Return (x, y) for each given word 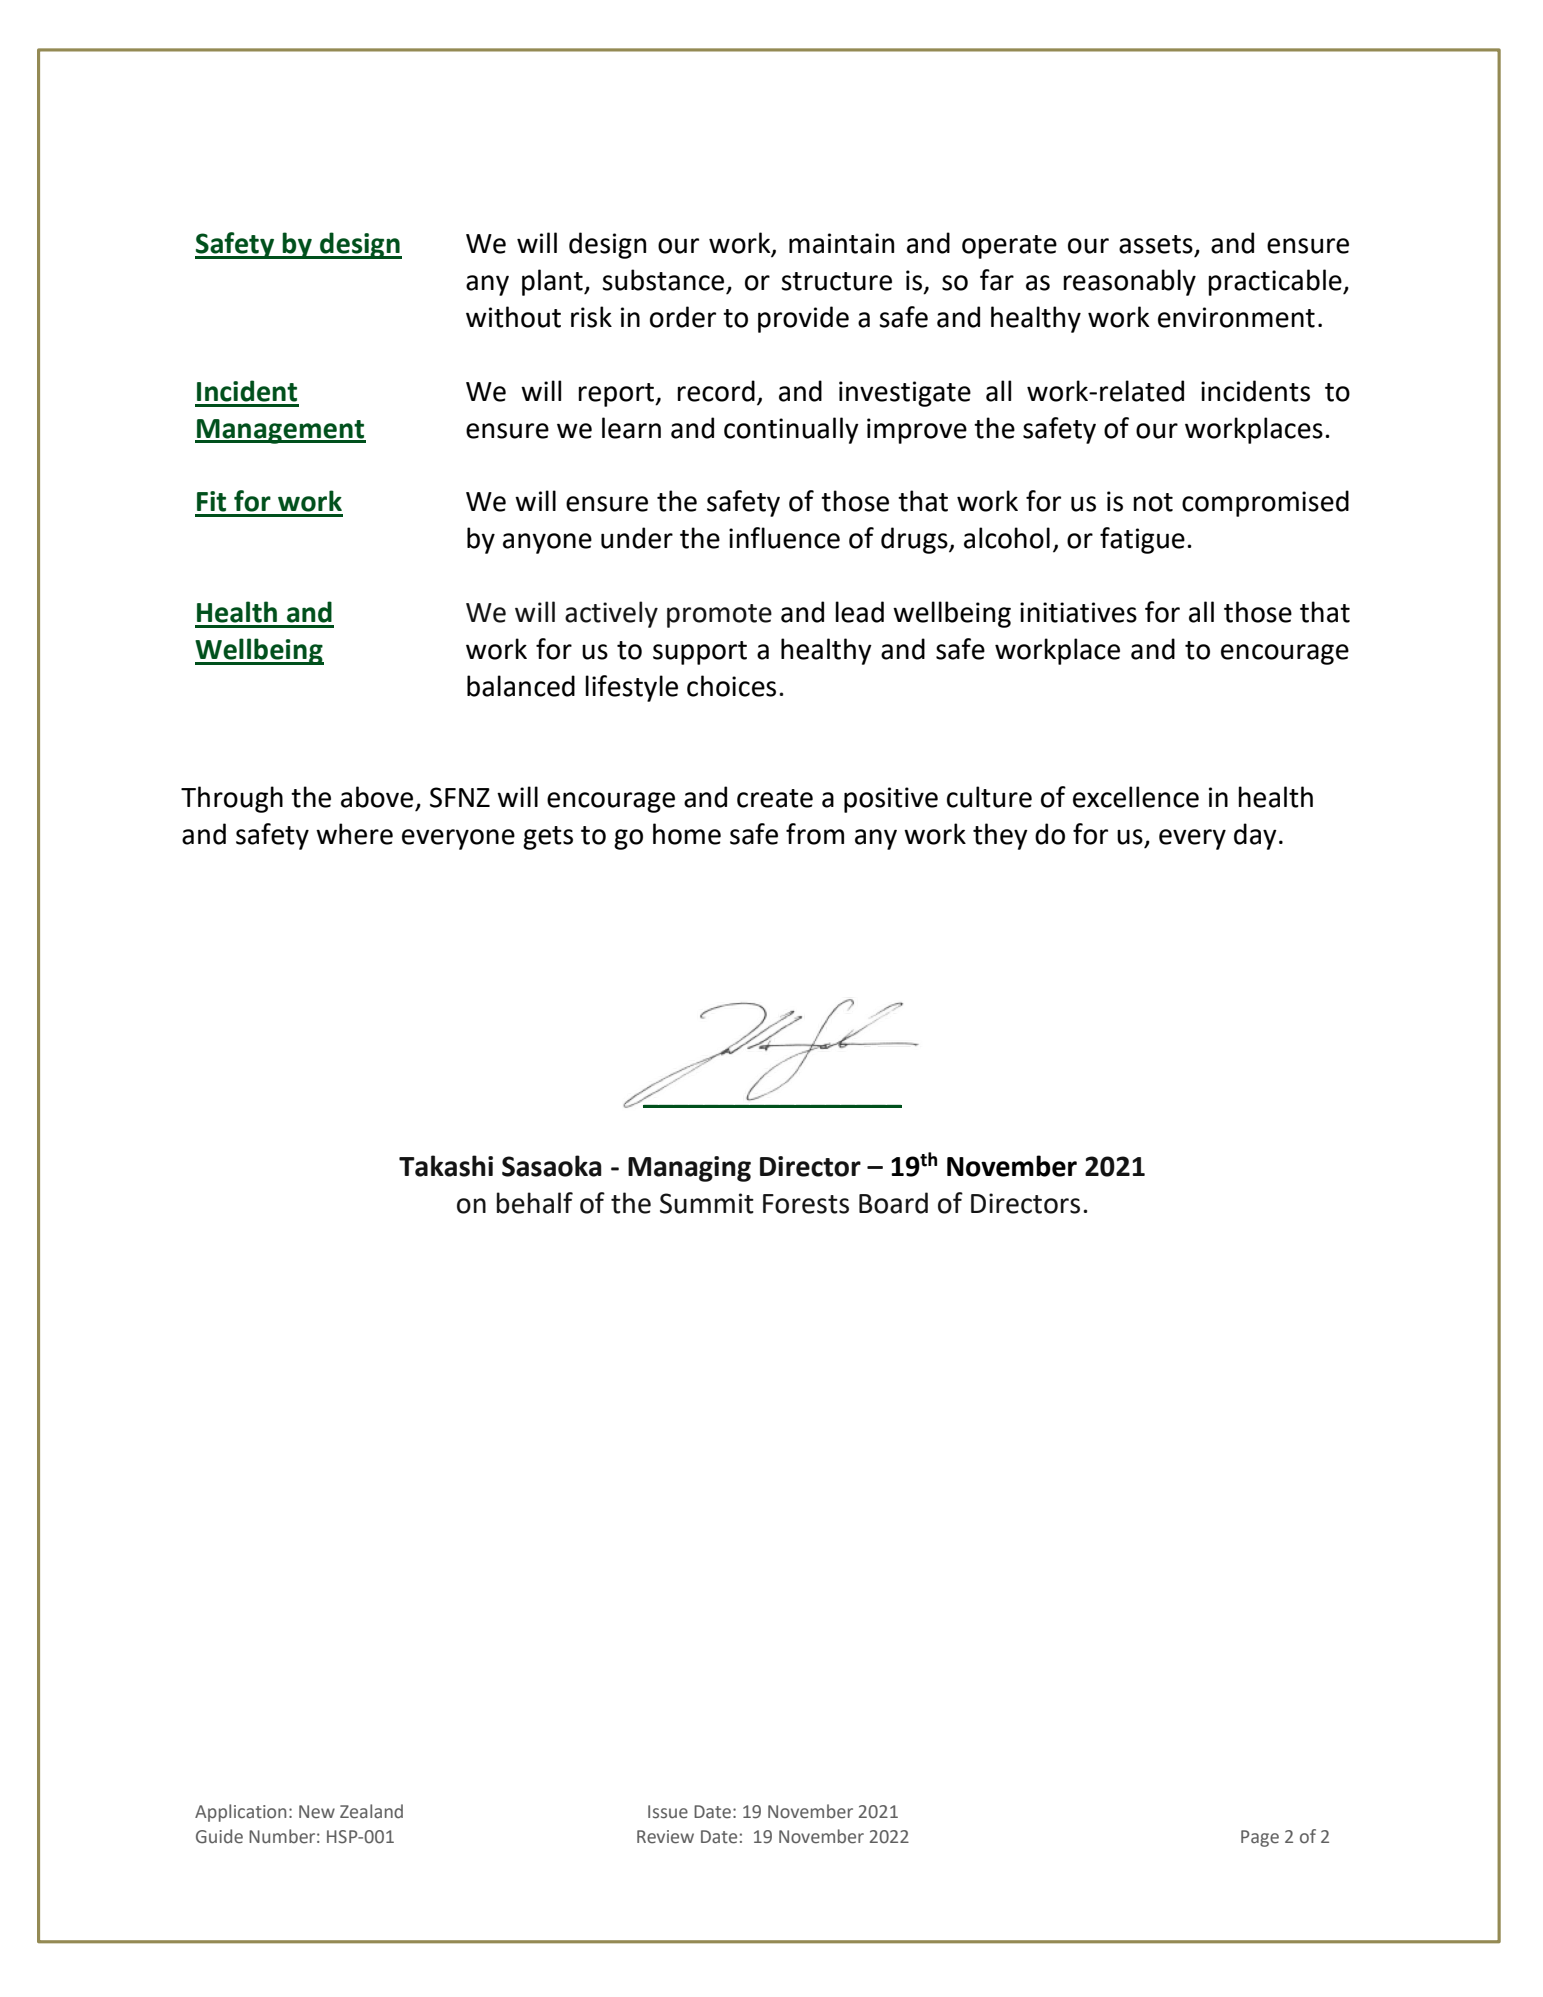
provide (803, 319)
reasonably (1129, 282)
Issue (668, 1812)
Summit (707, 1203)
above (377, 797)
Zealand (371, 1811)
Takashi (446, 1166)
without (513, 317)
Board (893, 1203)
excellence (1136, 797)
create (775, 798)
